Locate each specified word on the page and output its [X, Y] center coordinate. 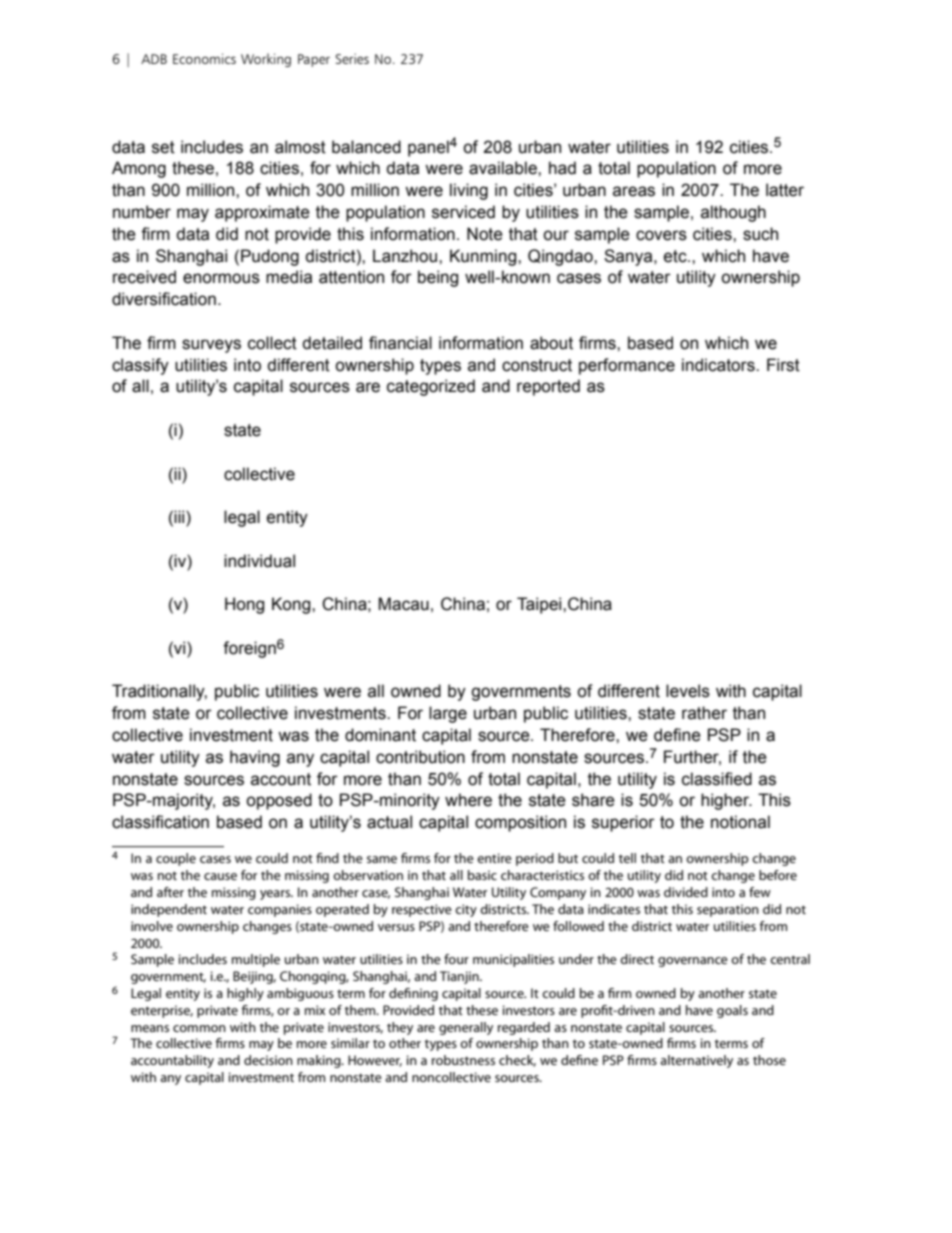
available [504, 168]
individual [259, 561]
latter [785, 190]
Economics [204, 58]
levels [688, 691]
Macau [403, 604]
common [199, 1028]
